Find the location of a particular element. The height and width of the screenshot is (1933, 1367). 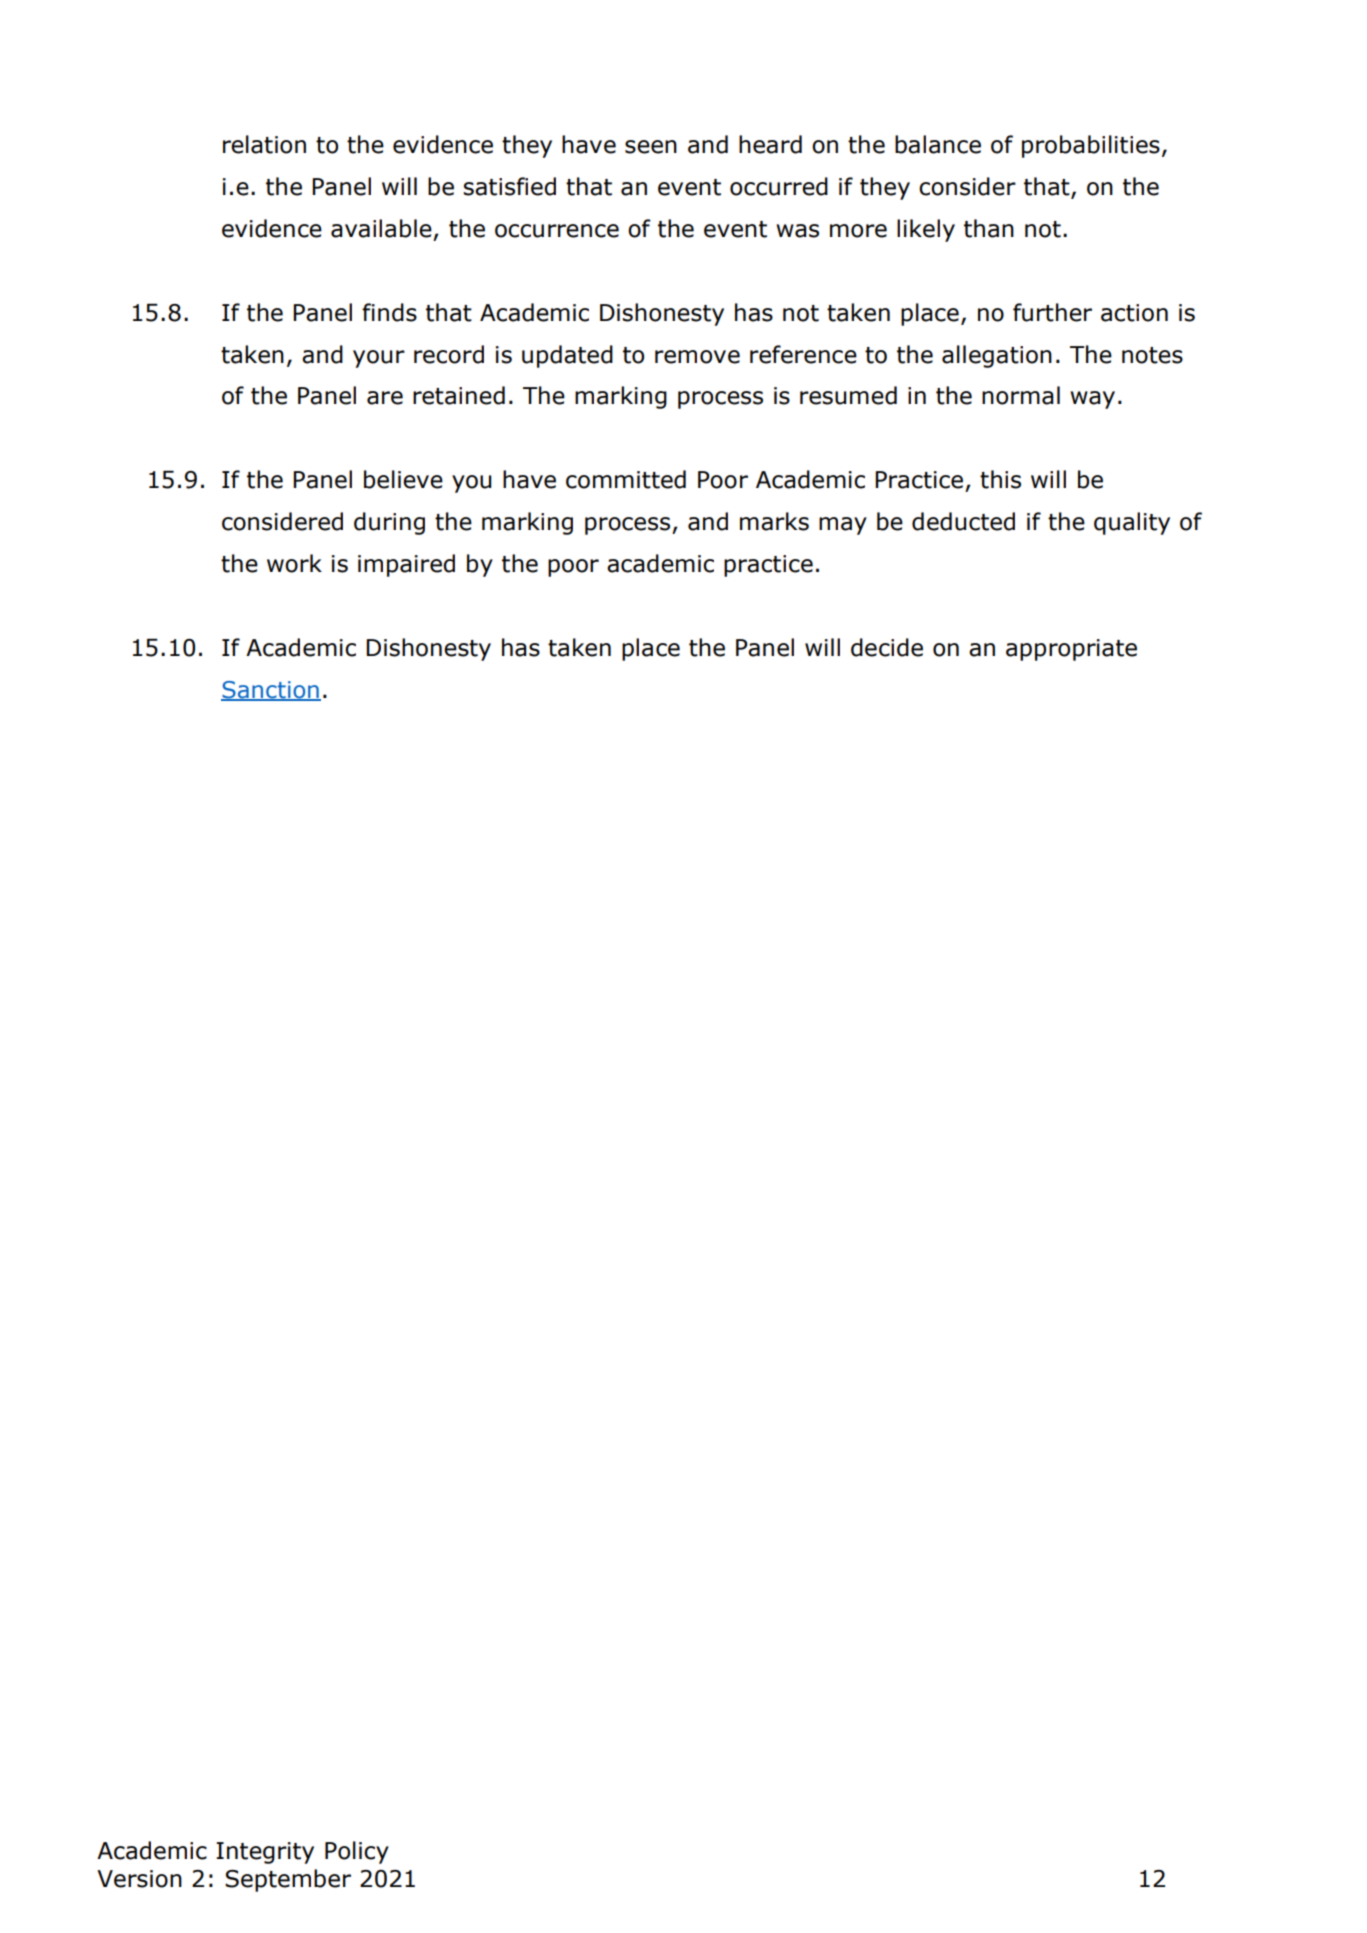

quality is located at coordinates (1132, 523).
